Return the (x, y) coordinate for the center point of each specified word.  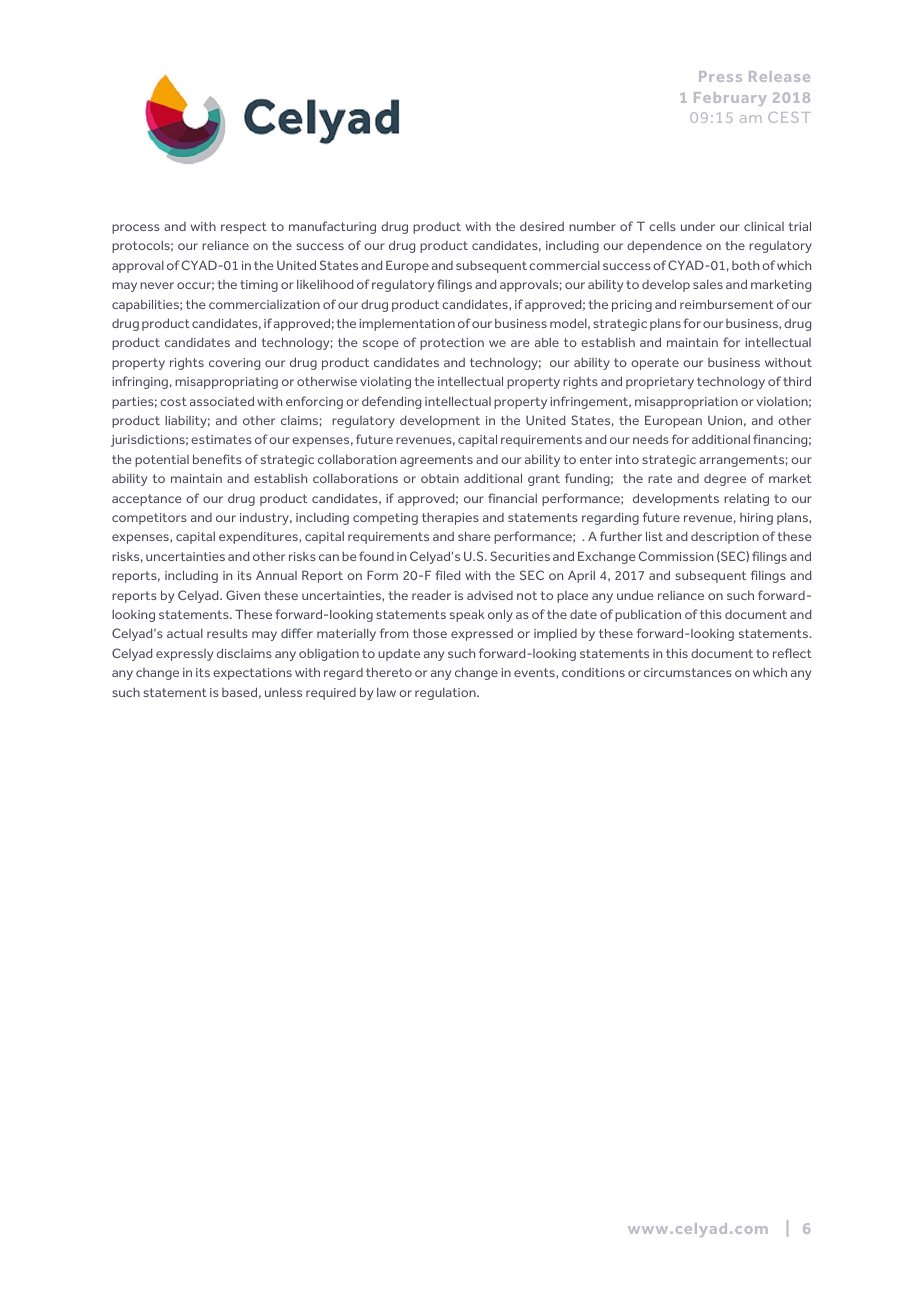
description (725, 538)
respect (244, 228)
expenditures (259, 537)
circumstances (688, 672)
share (474, 536)
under (698, 226)
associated (222, 401)
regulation (446, 694)
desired (542, 226)
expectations (252, 674)
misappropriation (686, 403)
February (730, 99)
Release (779, 76)
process (136, 229)
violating (385, 383)
